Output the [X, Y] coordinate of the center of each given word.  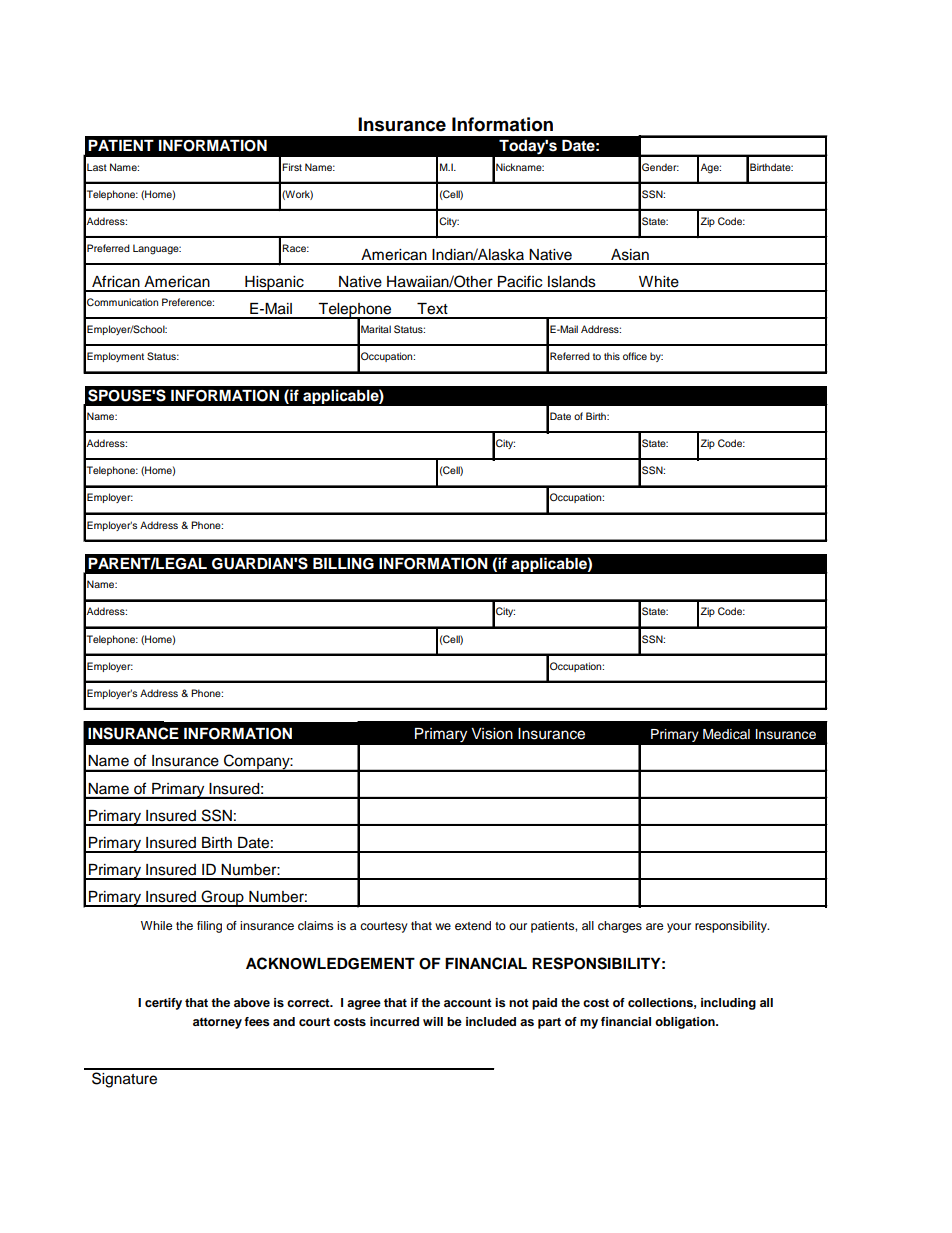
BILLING [343, 564]
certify [163, 1004]
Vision [492, 734]
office [635, 356]
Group [222, 898]
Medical [726, 734]
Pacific [520, 281]
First [292, 167]
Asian [630, 255]
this [612, 356]
